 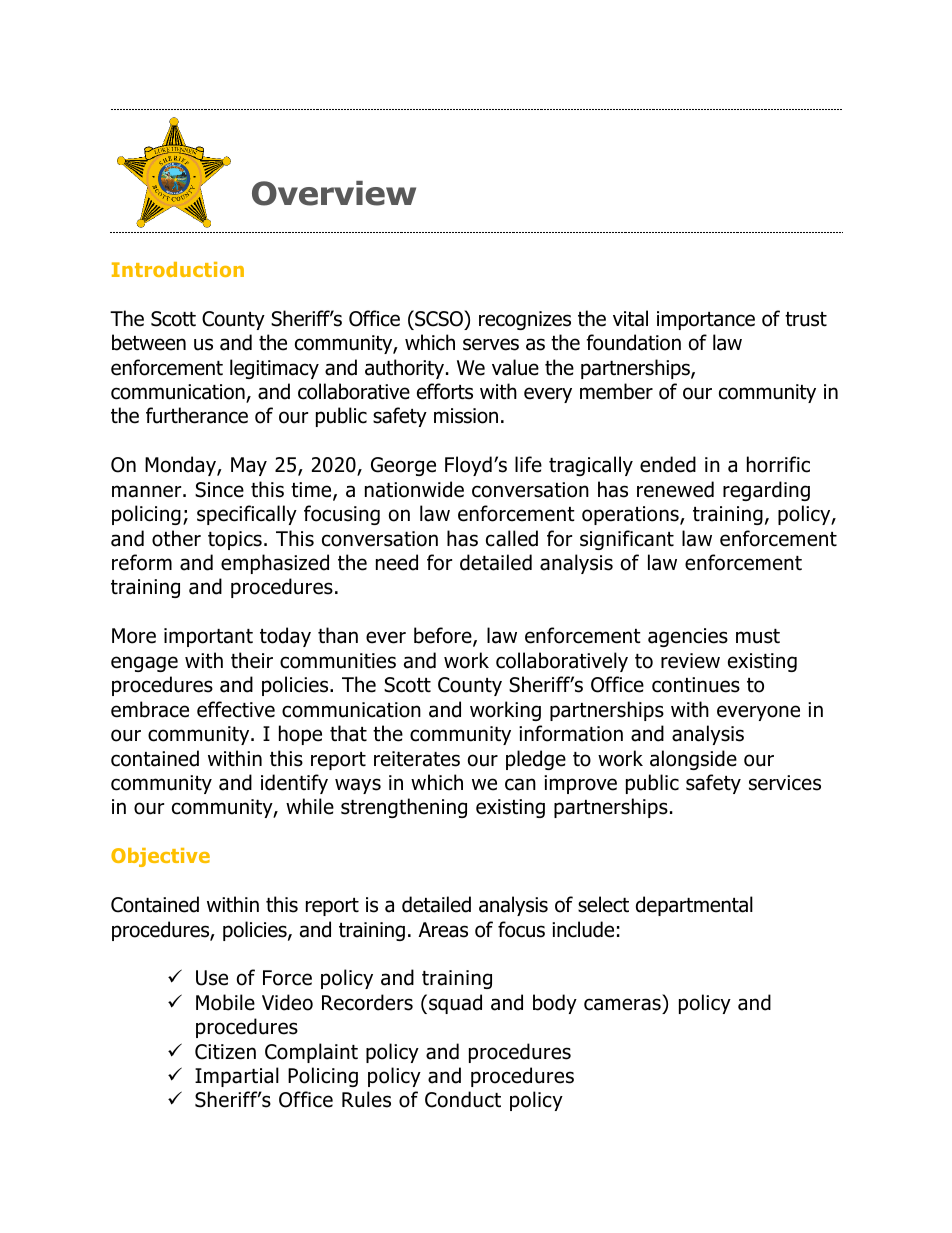 What do you see at coordinates (622, 1004) in the document?
I see `cameras` at bounding box center [622, 1004].
